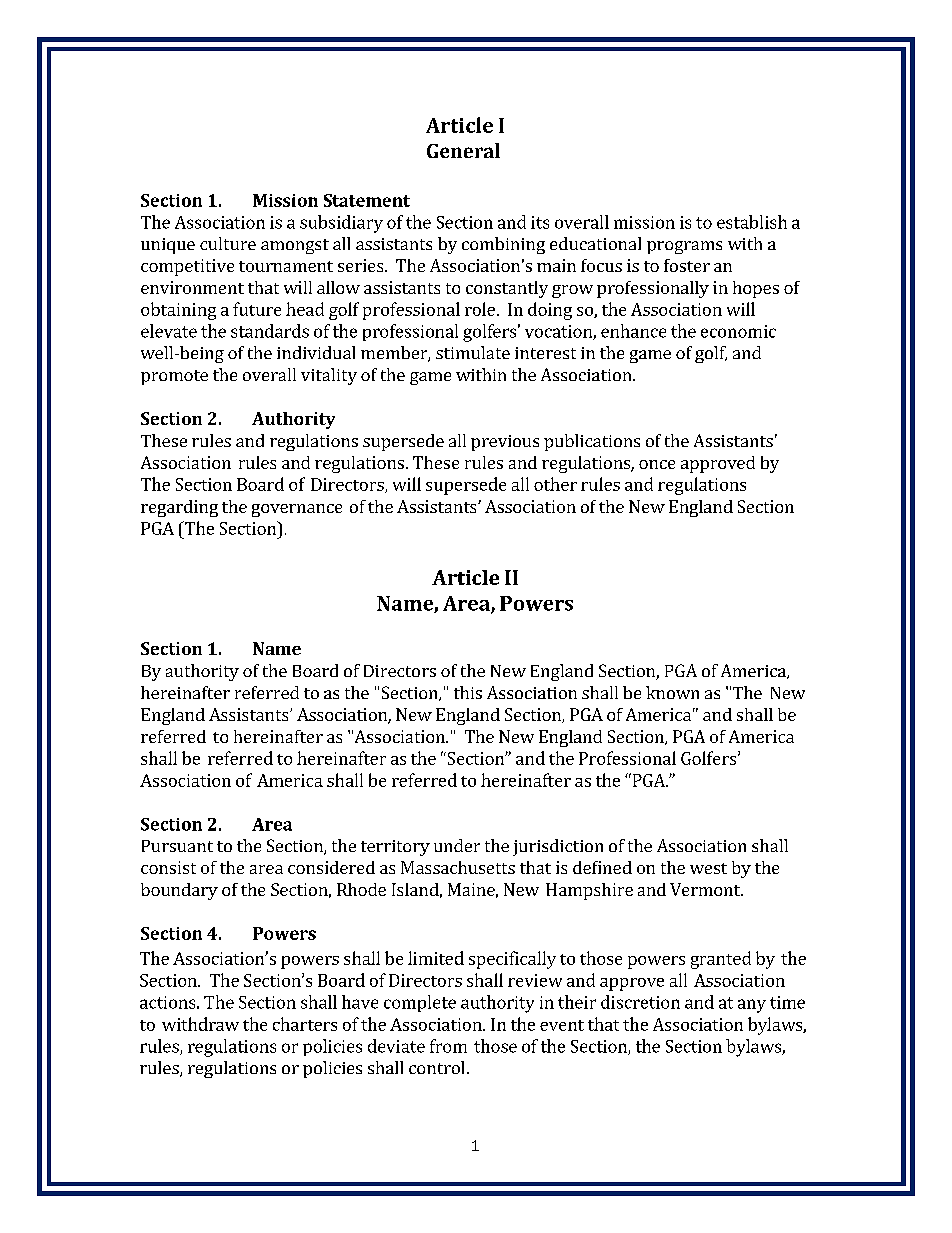 The height and width of the page is (1233, 952). I want to click on Pursuant, so click(177, 846).
